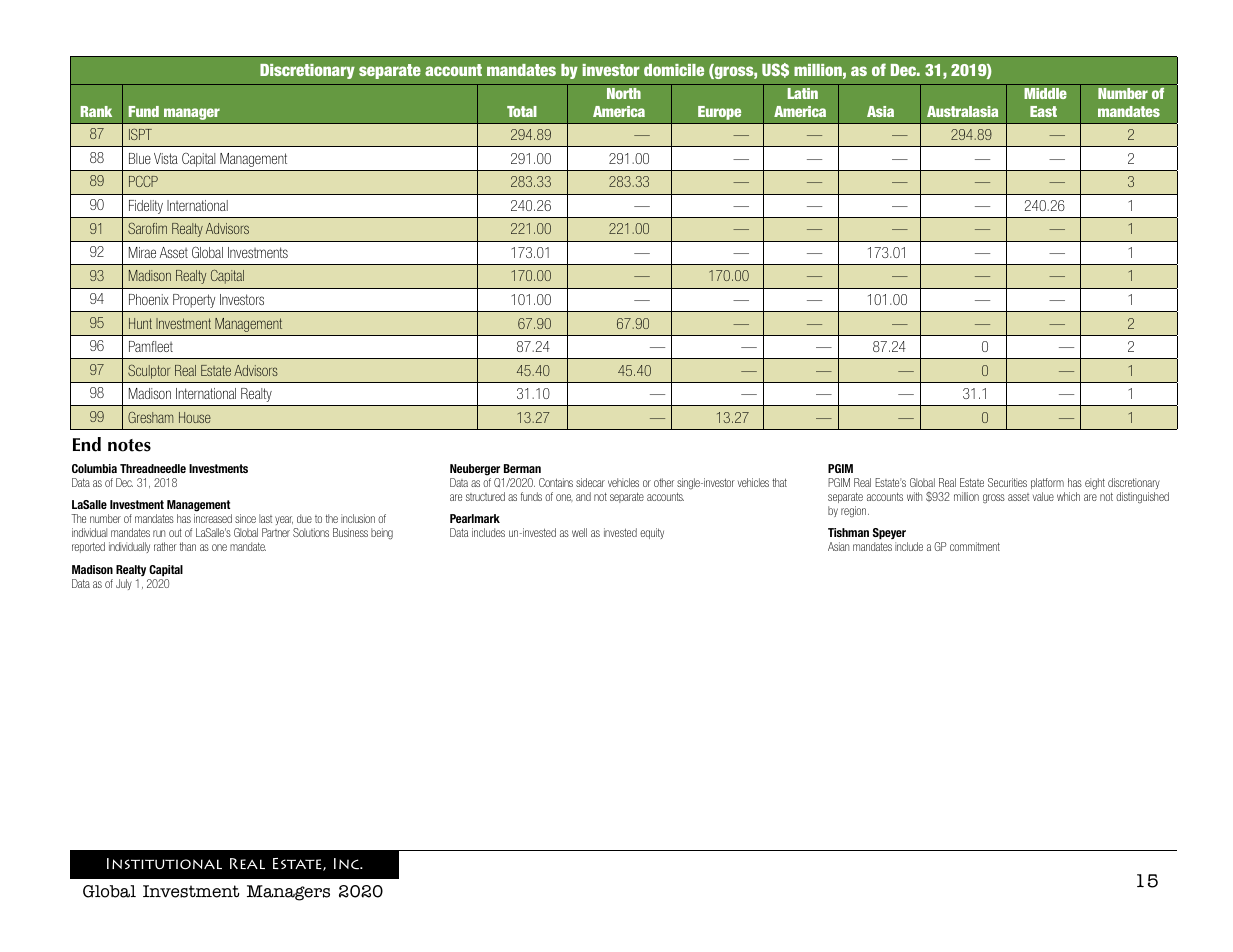 This page has width=1233, height=952. Describe the element at coordinates (624, 93) in the page. I see `North` at that location.
